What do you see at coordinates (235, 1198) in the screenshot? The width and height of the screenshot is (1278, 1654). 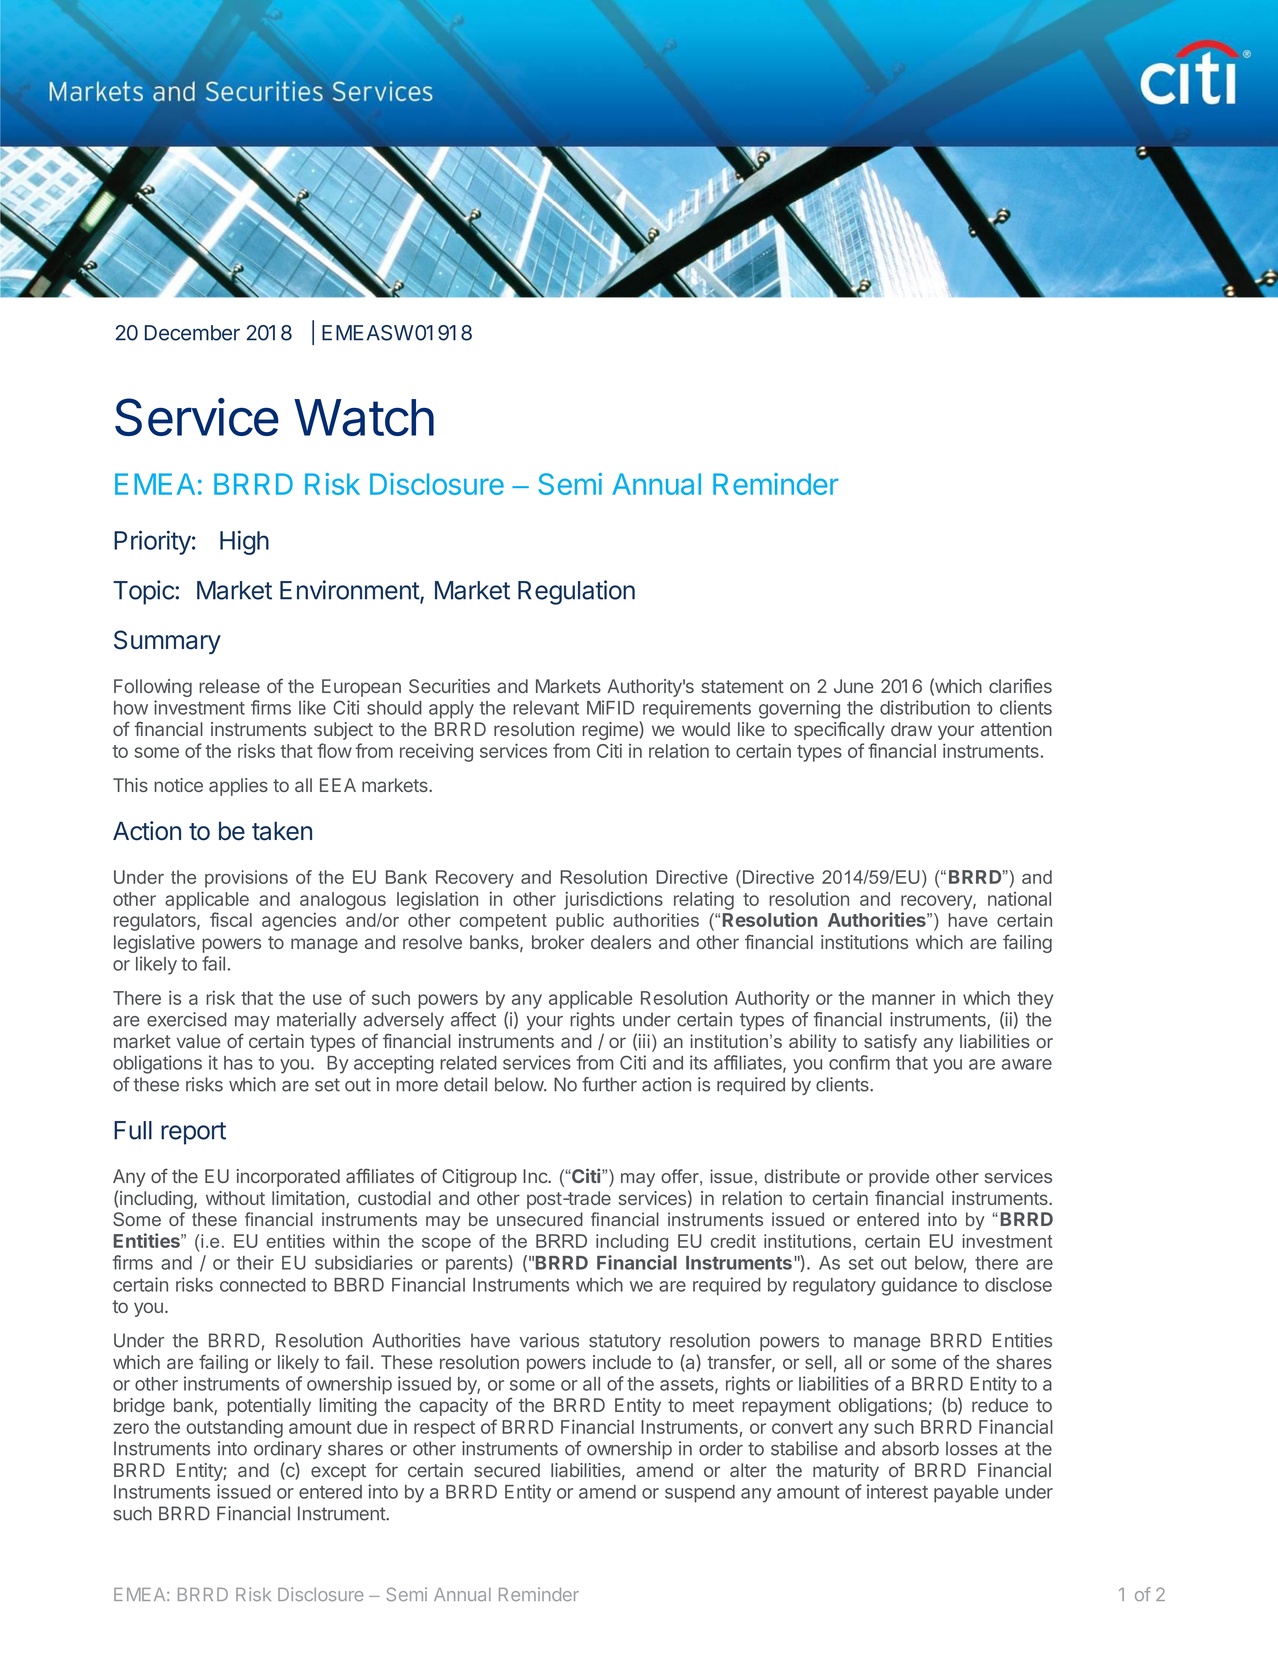 I see `without` at bounding box center [235, 1198].
